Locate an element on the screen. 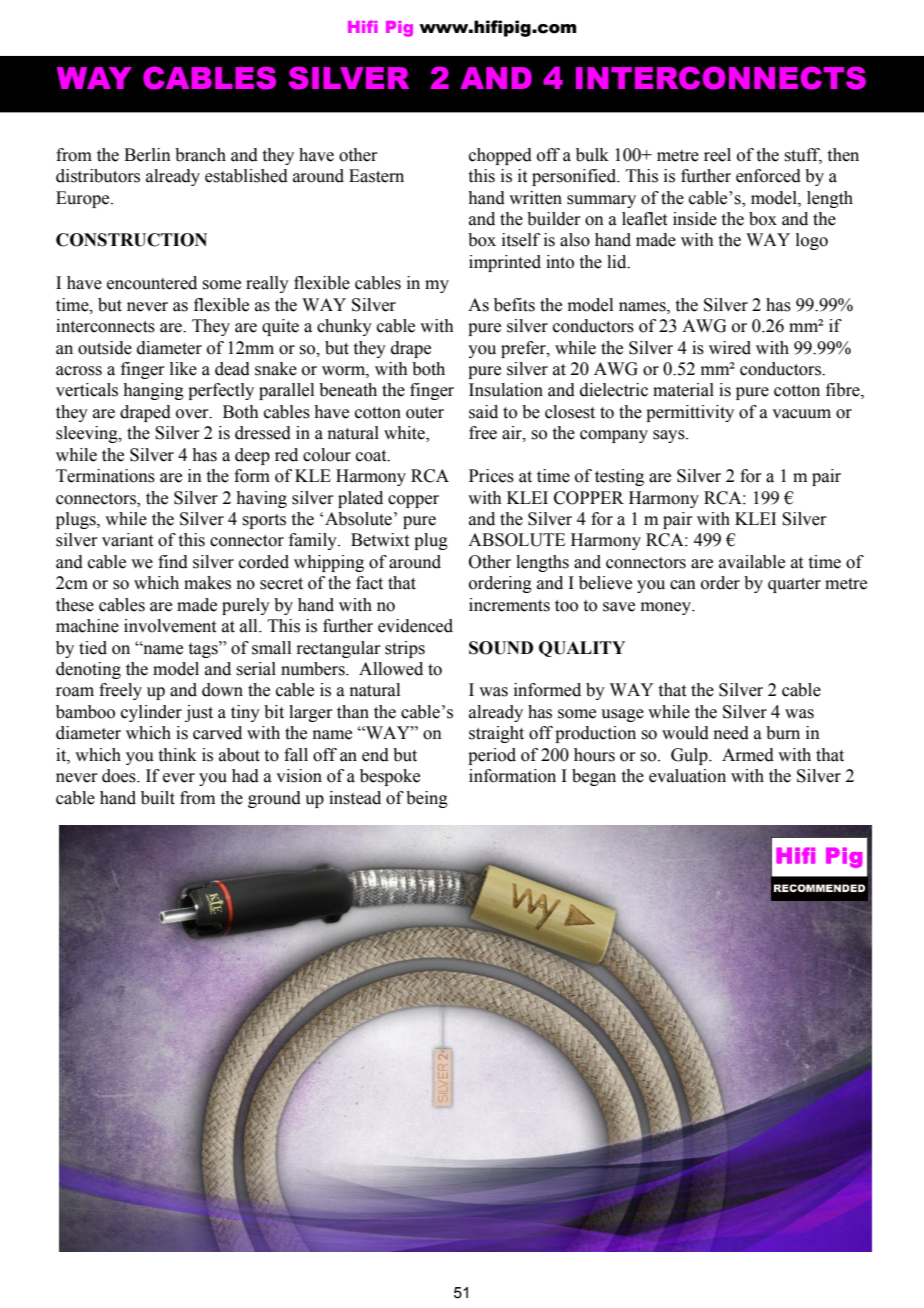 This screenshot has height=1308, width=924. enforced is located at coordinates (768, 176).
